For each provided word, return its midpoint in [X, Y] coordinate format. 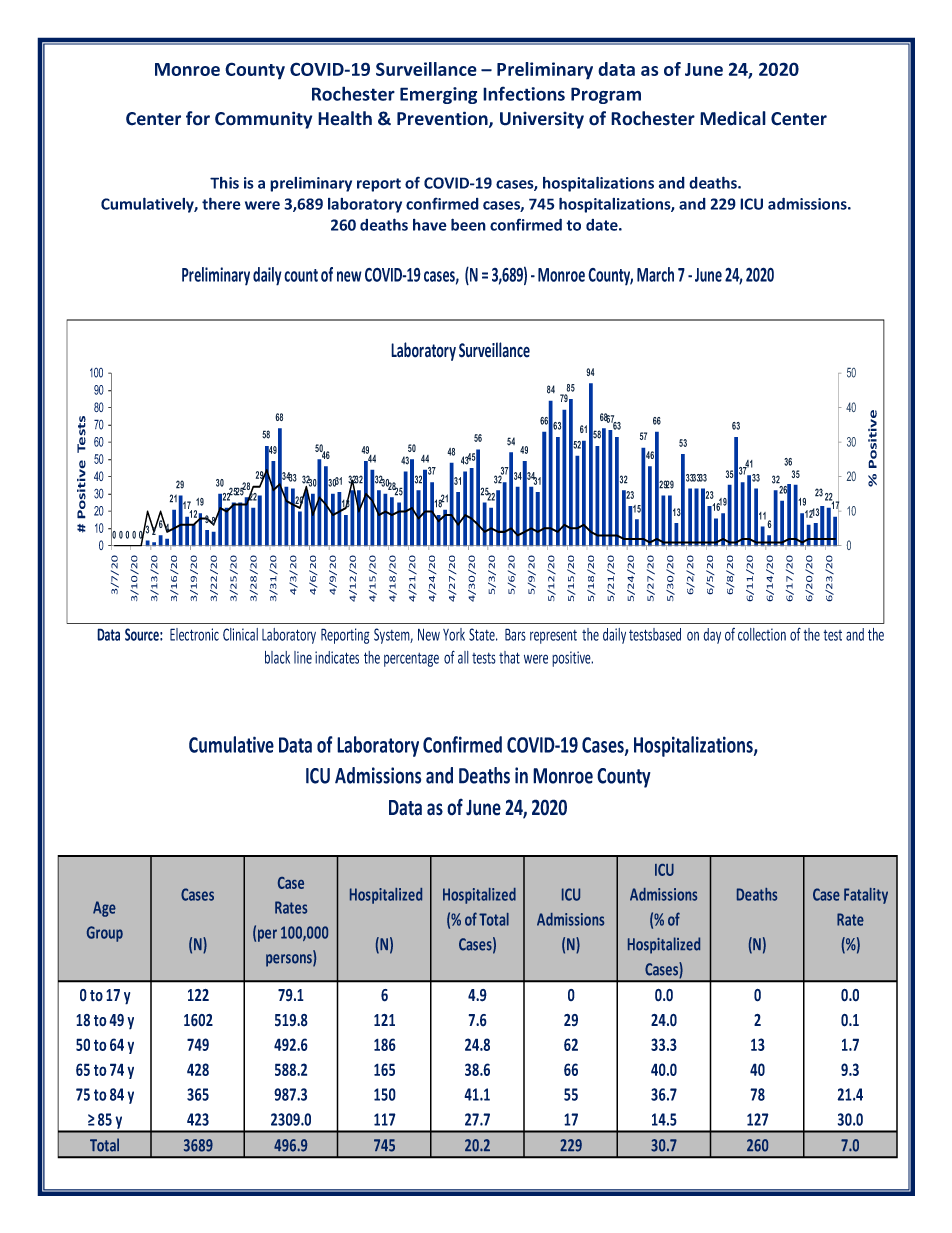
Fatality [866, 896]
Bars [515, 634]
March [655, 274]
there [221, 203]
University [542, 120]
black [277, 657]
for [198, 118]
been [468, 224]
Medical [733, 118]
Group [105, 934]
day [712, 636]
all [463, 657]
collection [762, 634]
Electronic [194, 634]
